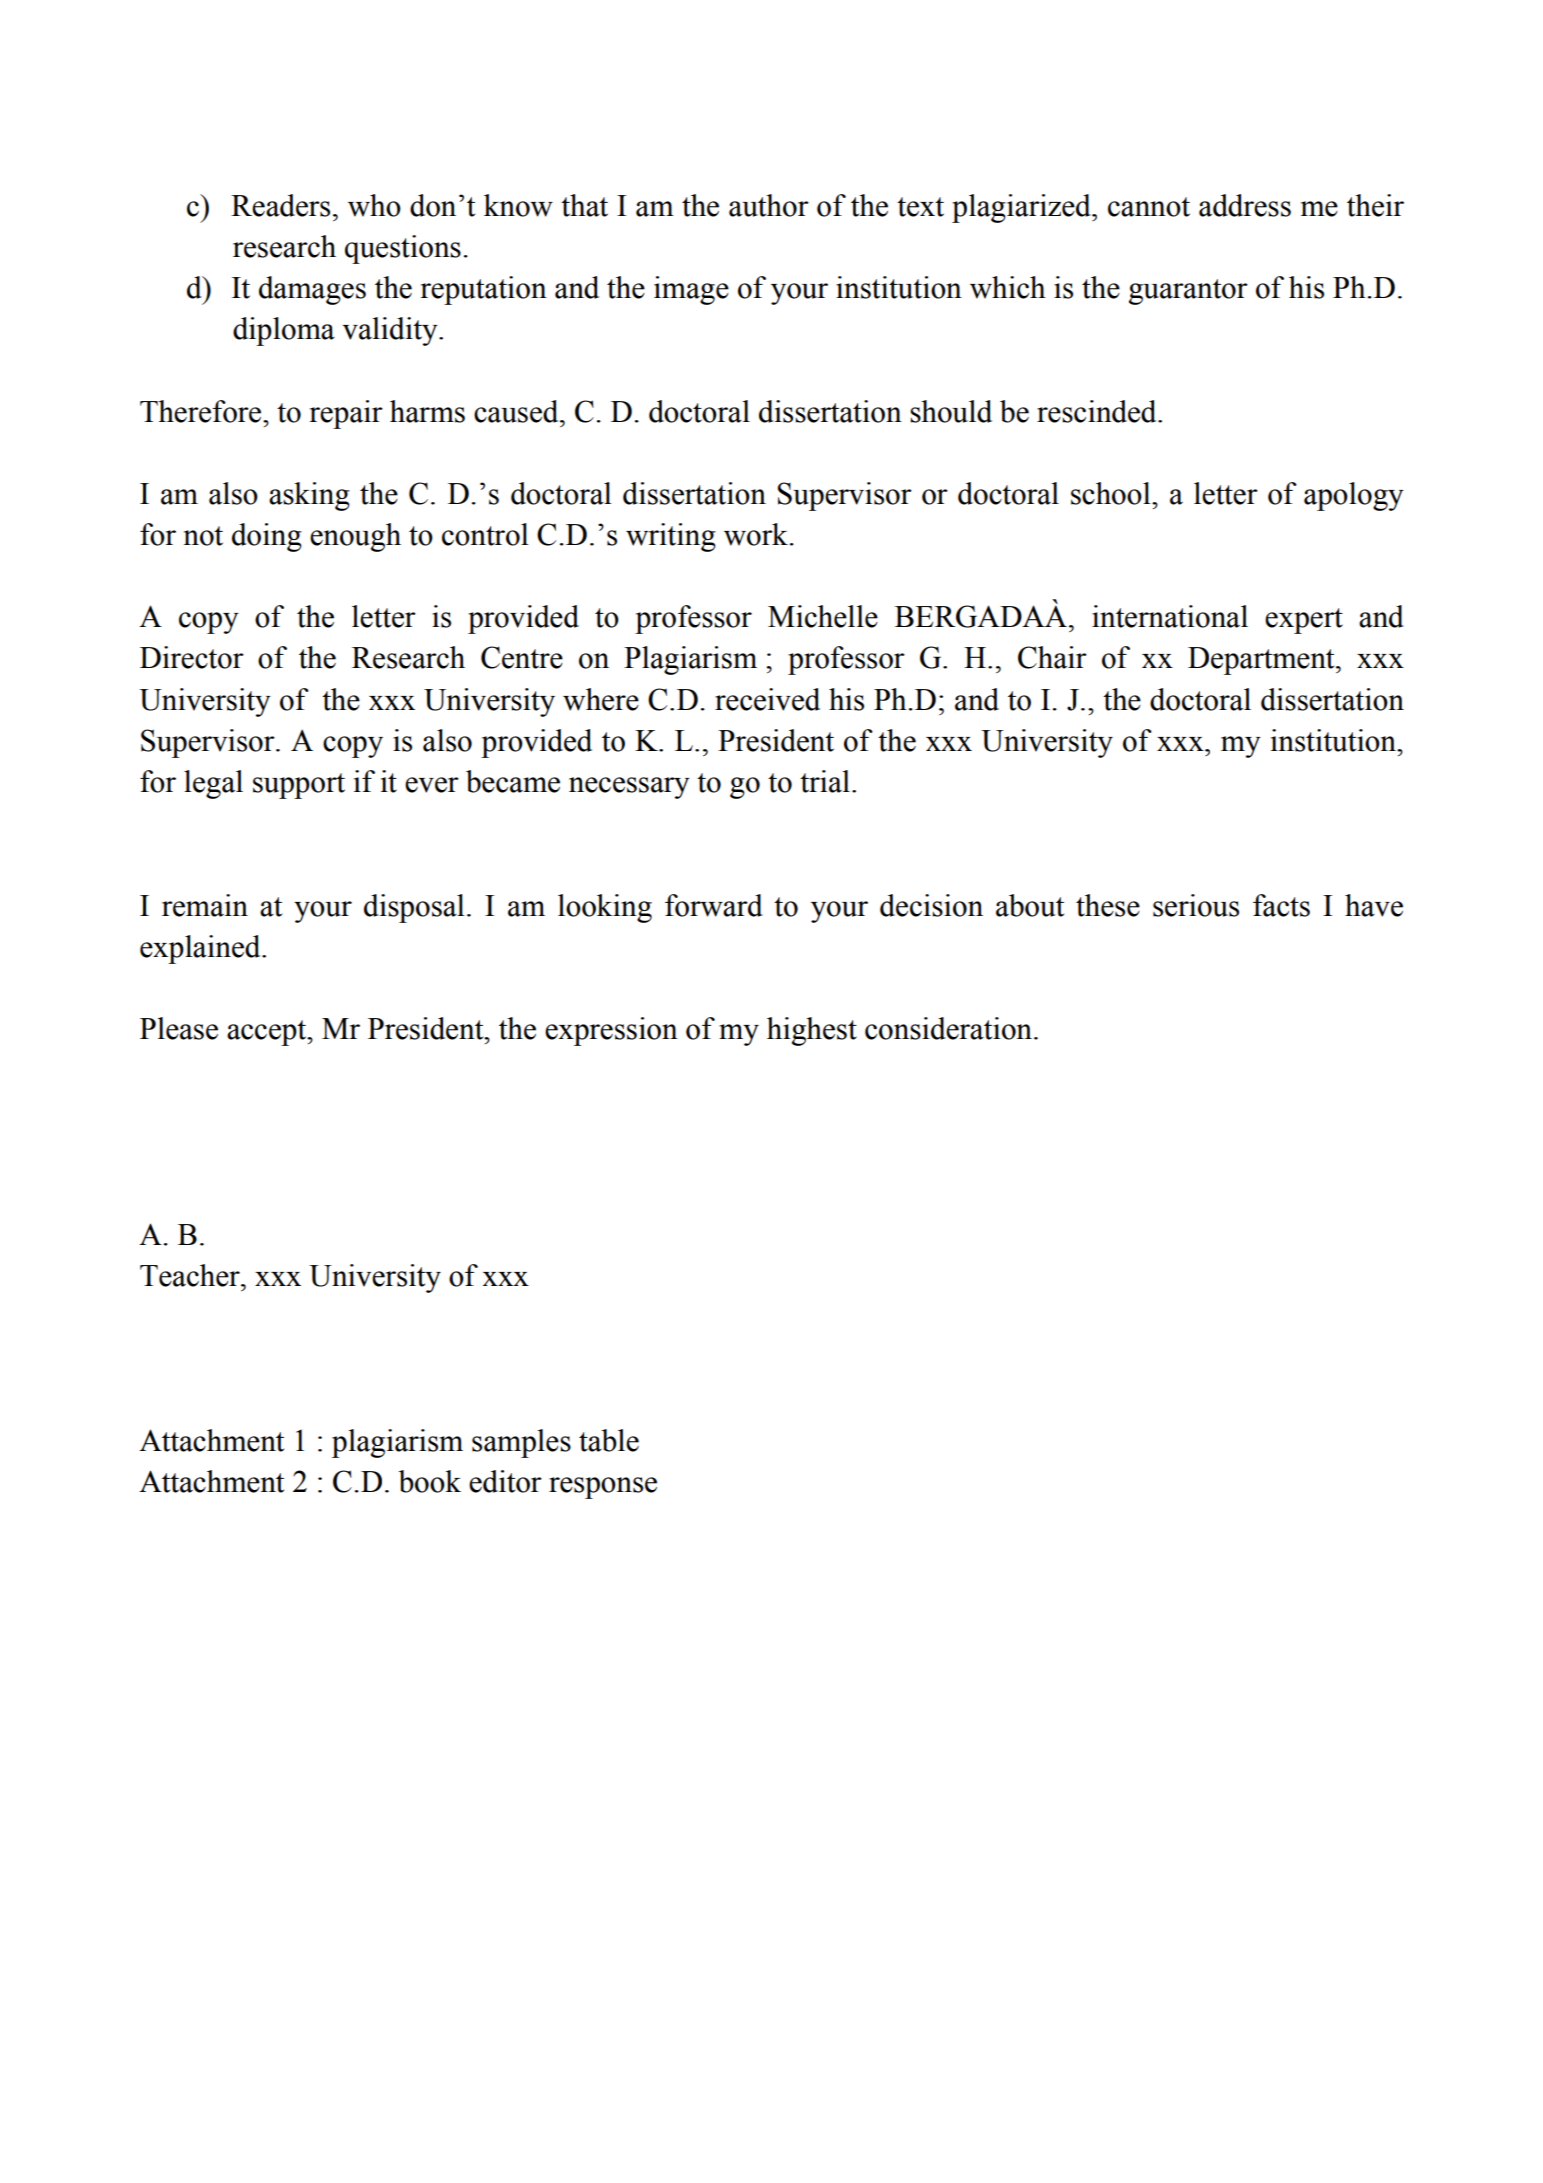  Describe the element at coordinates (1196, 905) in the screenshot. I see `serious` at that location.
